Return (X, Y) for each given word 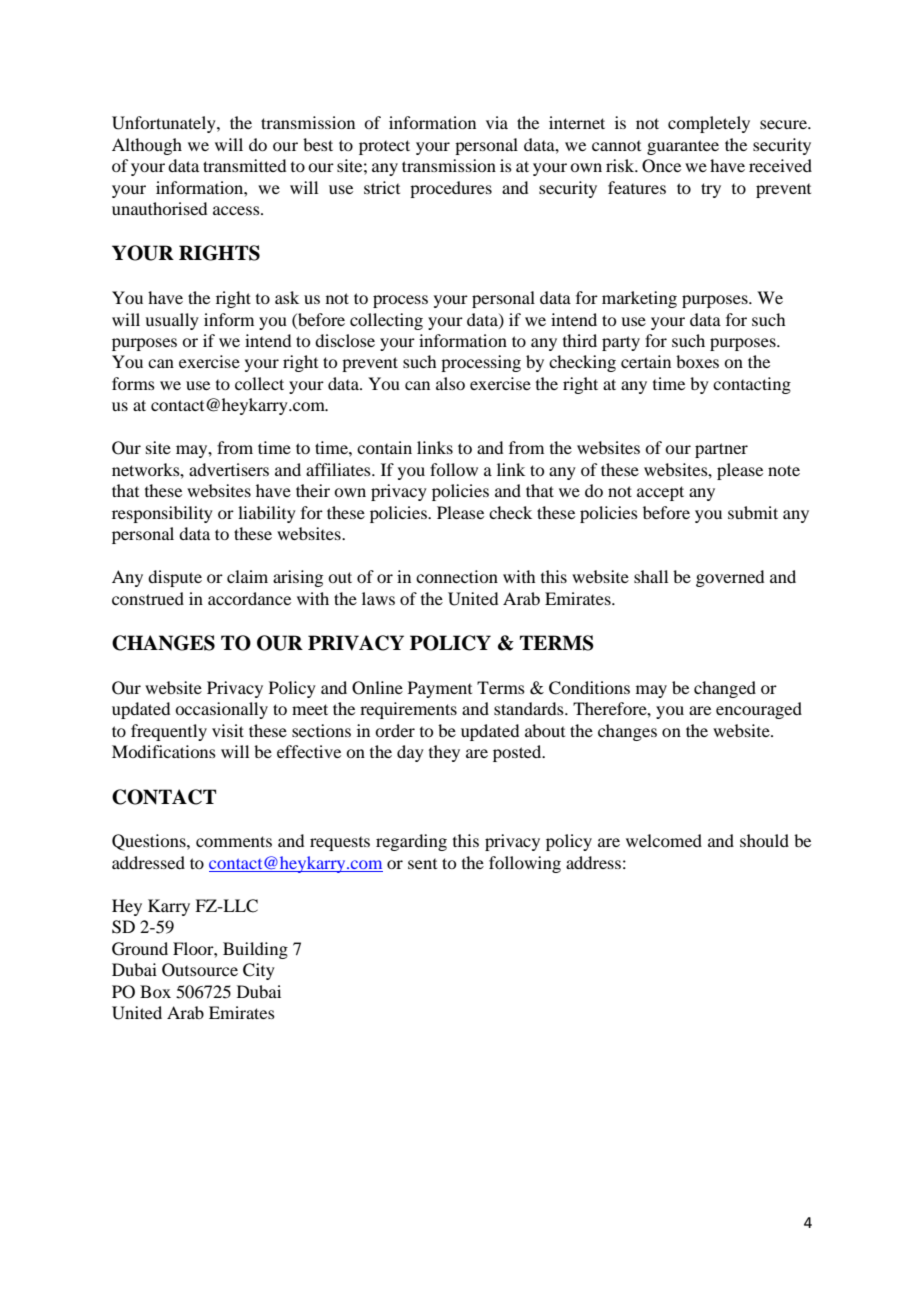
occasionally (221, 710)
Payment (440, 689)
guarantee (683, 147)
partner (721, 450)
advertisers (229, 469)
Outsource (200, 970)
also (450, 383)
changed (725, 689)
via (497, 122)
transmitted (244, 165)
